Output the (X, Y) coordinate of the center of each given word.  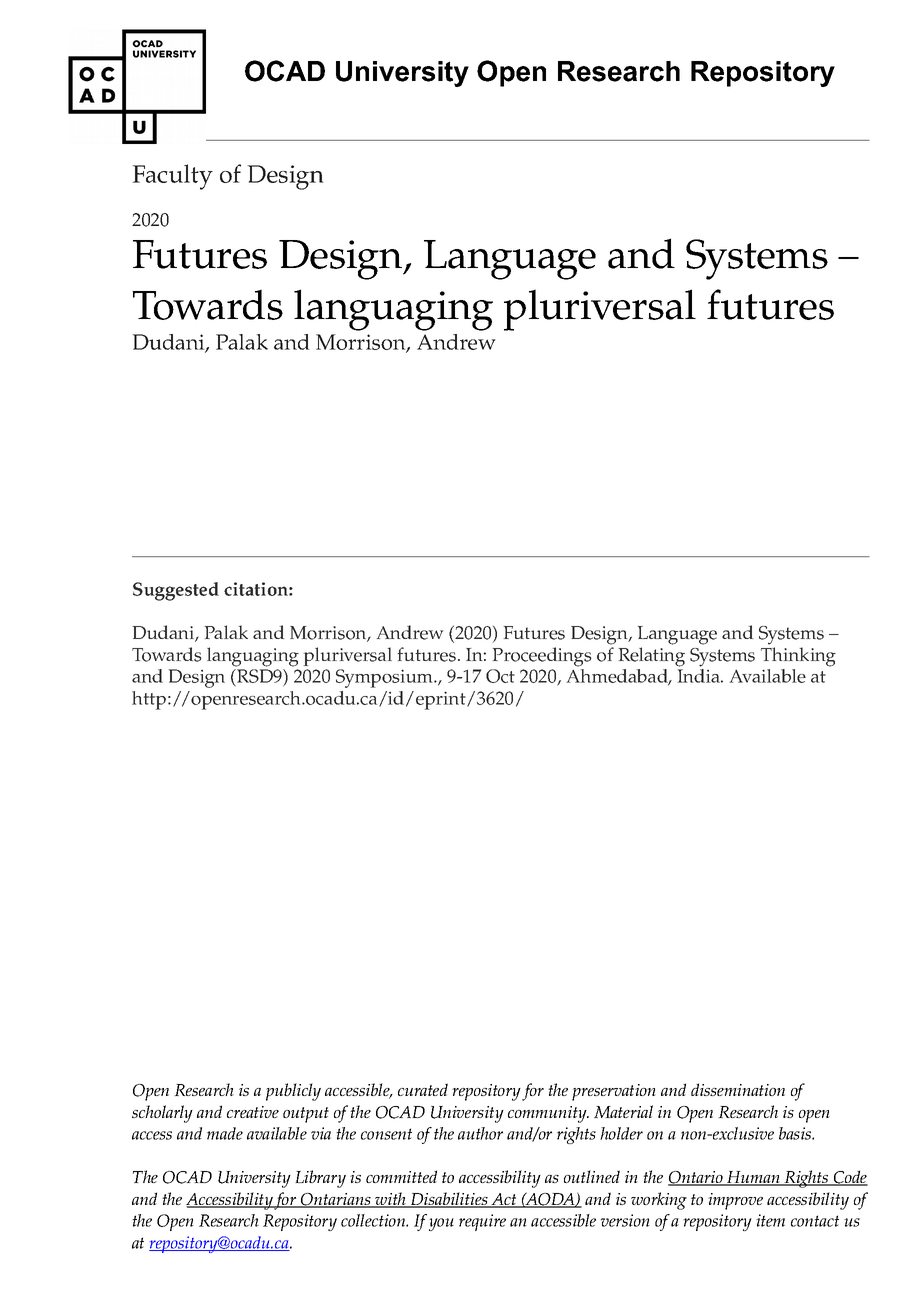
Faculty (172, 177)
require (482, 1222)
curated (423, 1089)
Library (320, 1179)
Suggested (176, 591)
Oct (500, 676)
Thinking (798, 657)
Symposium (385, 678)
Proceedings (542, 657)
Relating (652, 657)
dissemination (738, 1089)
